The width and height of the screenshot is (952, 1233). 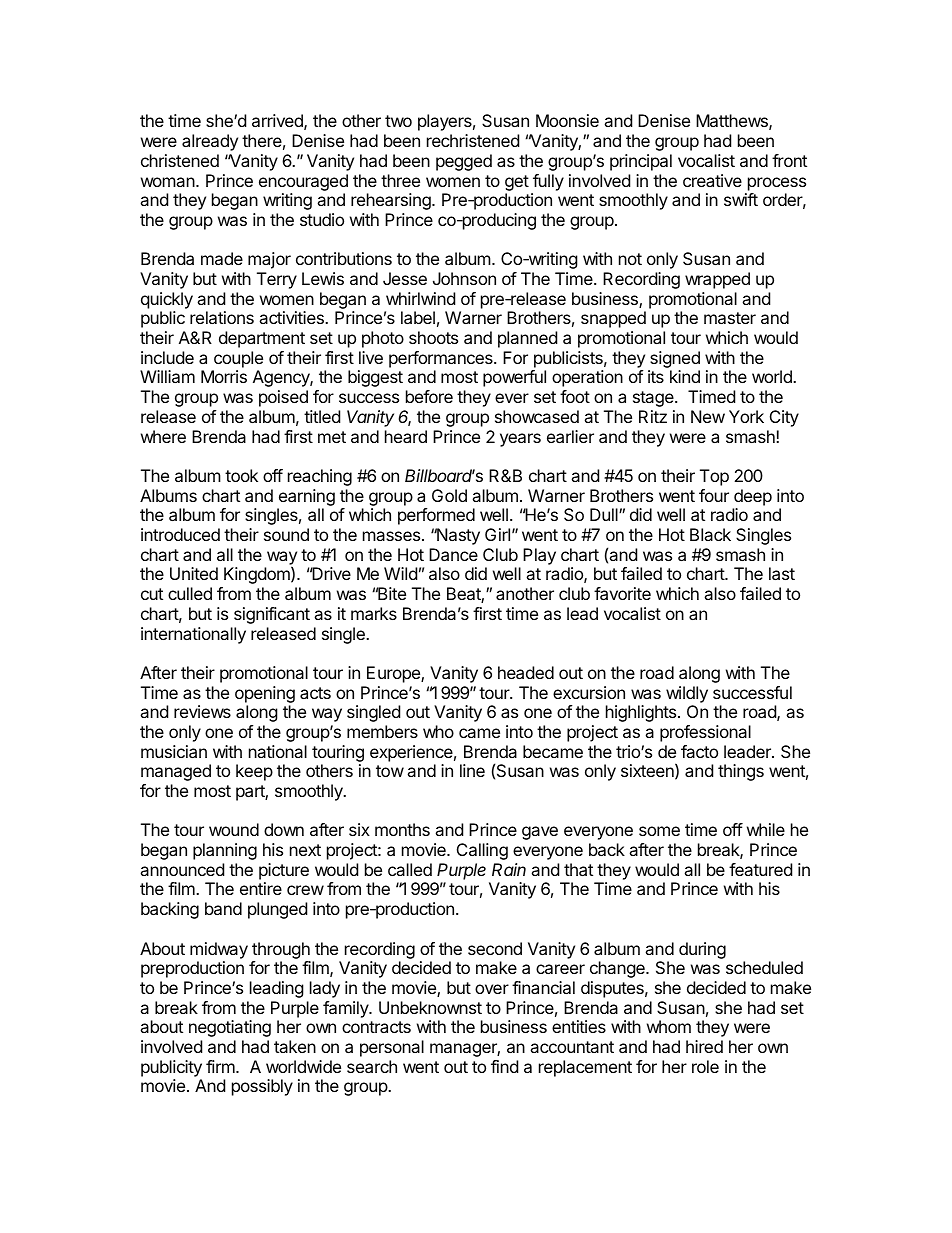 What do you see at coordinates (504, 1066) in the screenshot?
I see `find` at bounding box center [504, 1066].
